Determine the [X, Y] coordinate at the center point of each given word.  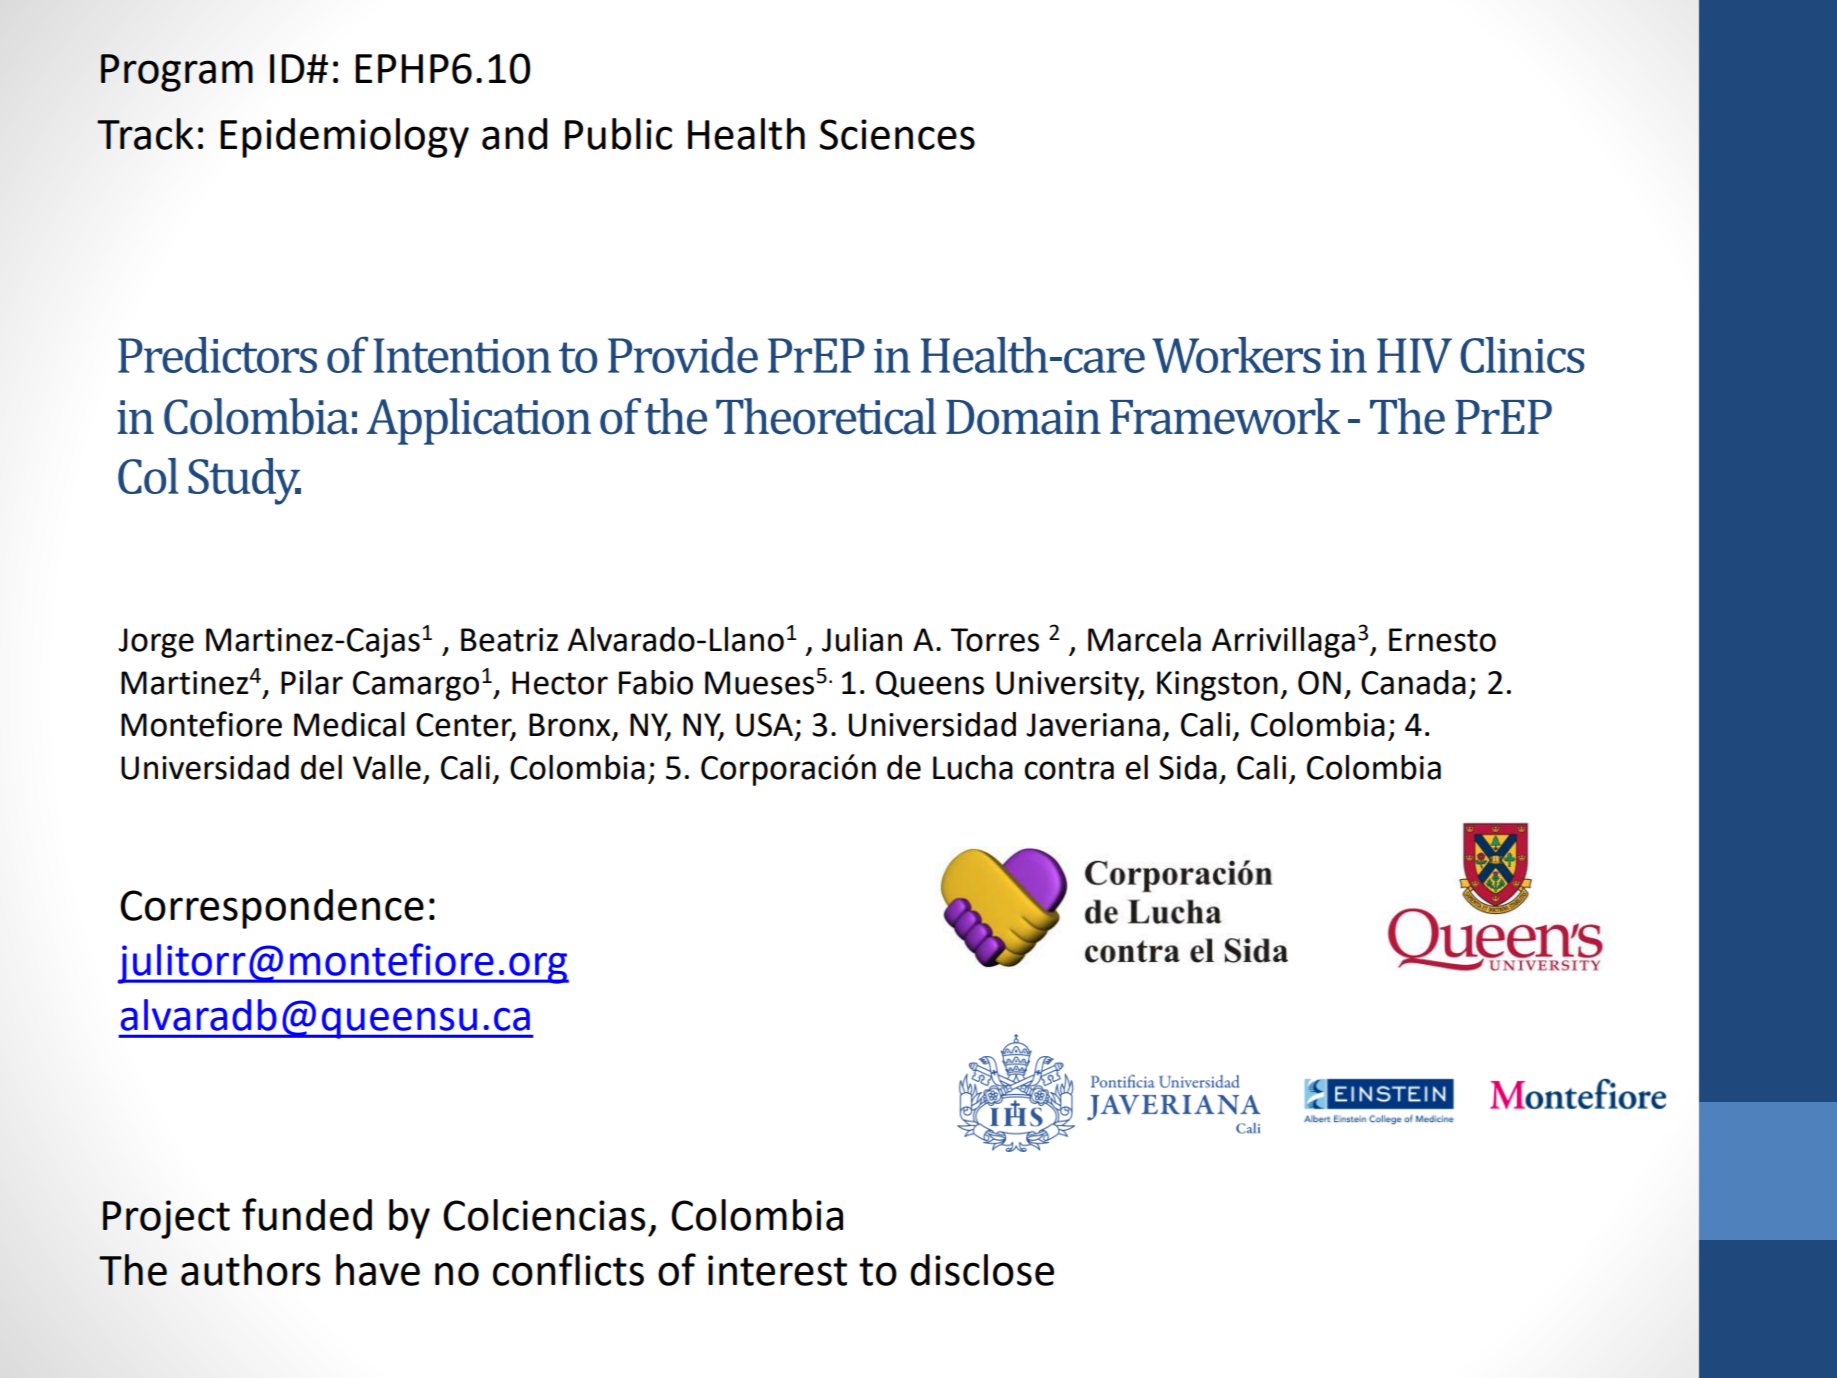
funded [307, 1214]
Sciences [897, 134]
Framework [1225, 416]
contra [1069, 768]
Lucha [973, 767]
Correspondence [272, 909]
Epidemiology [344, 138]
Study [244, 481]
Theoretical [826, 416]
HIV [1414, 355]
